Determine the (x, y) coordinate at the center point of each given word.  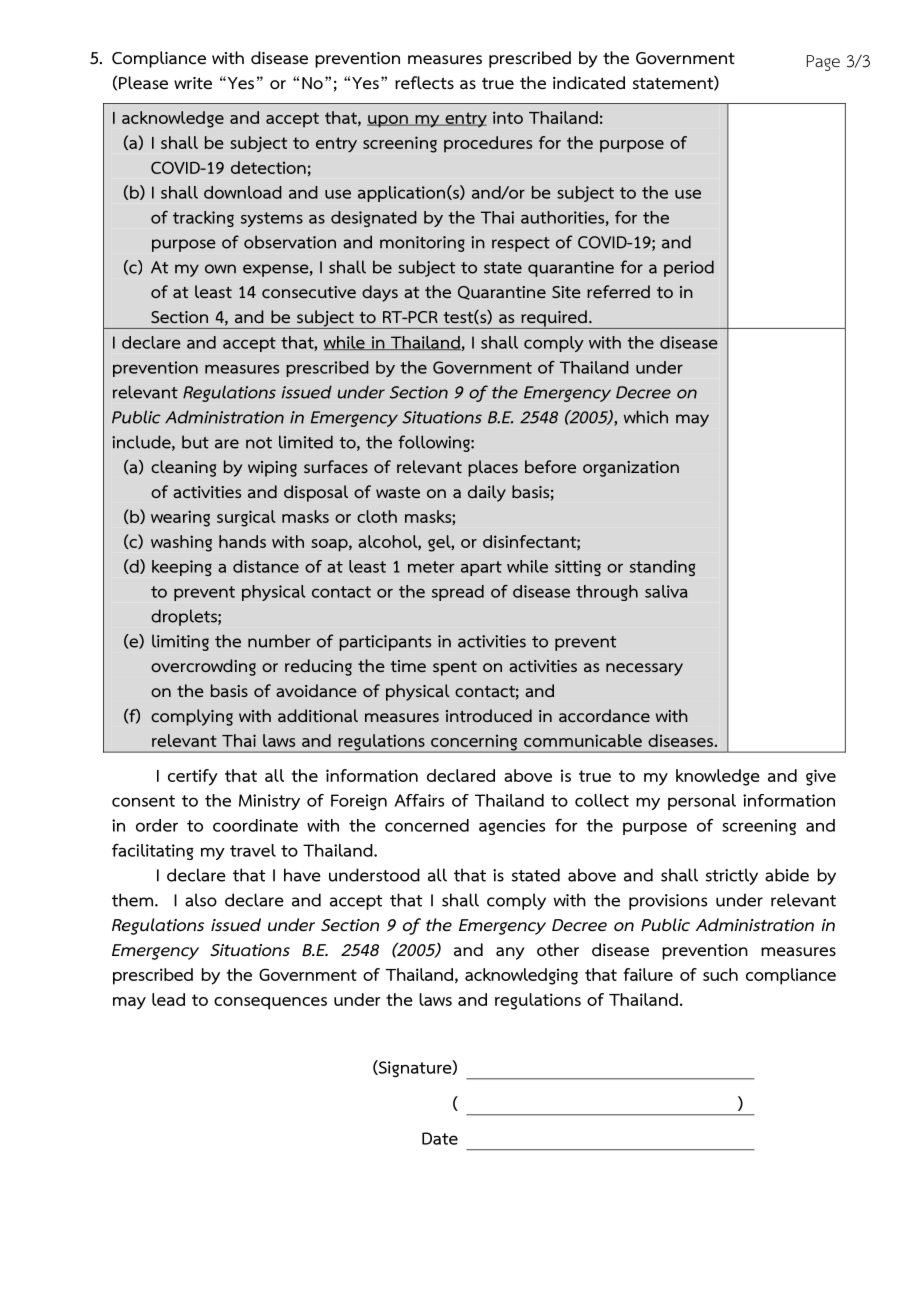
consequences (270, 1003)
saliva (666, 591)
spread (458, 593)
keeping (182, 568)
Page (823, 63)
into (508, 117)
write (193, 83)
